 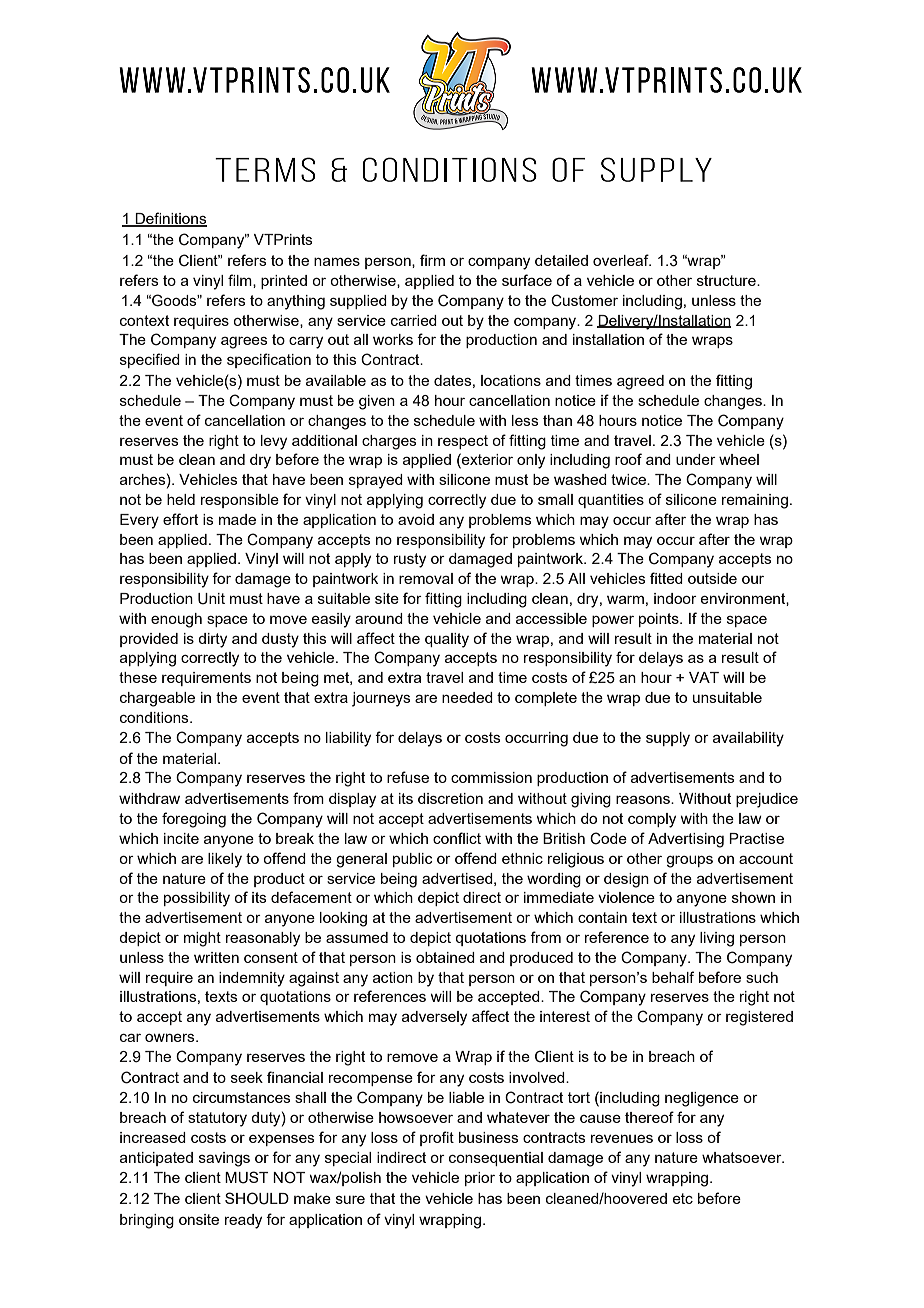 What do you see at coordinates (224, 1159) in the page?
I see `savings` at bounding box center [224, 1159].
